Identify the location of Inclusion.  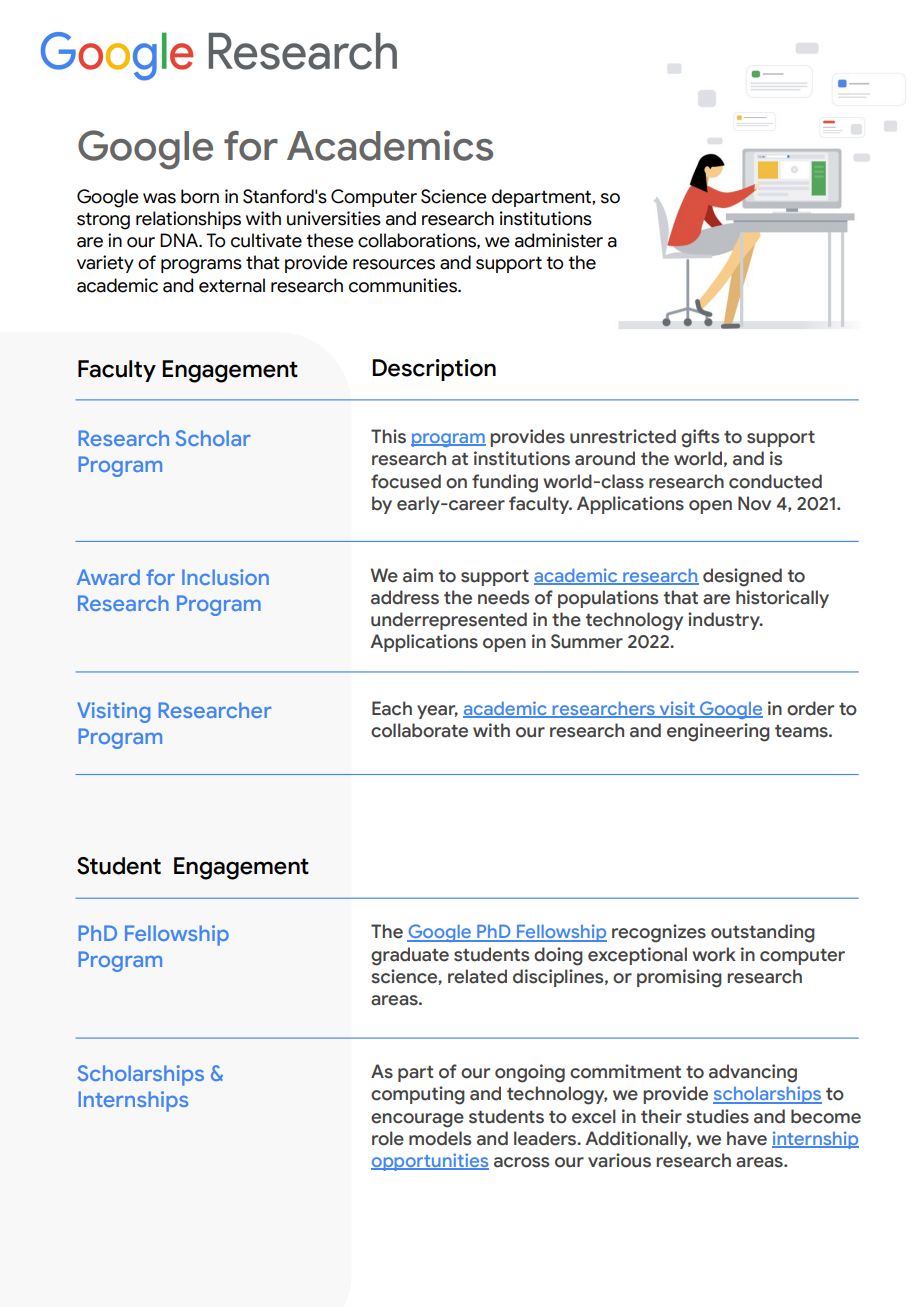
(225, 577).
